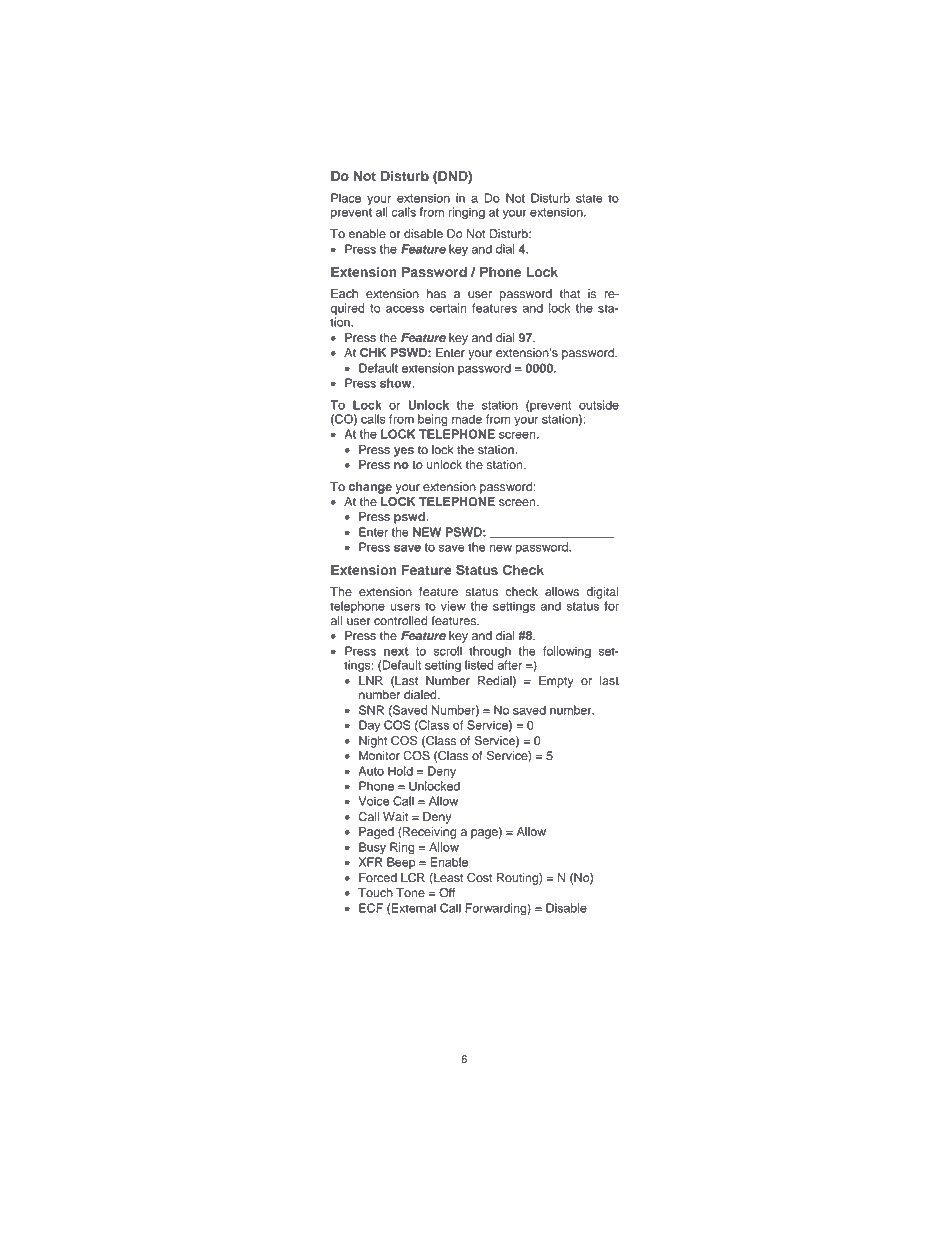 This page has height=1233, width=952. Describe the element at coordinates (370, 726) in the page. I see `Day` at that location.
